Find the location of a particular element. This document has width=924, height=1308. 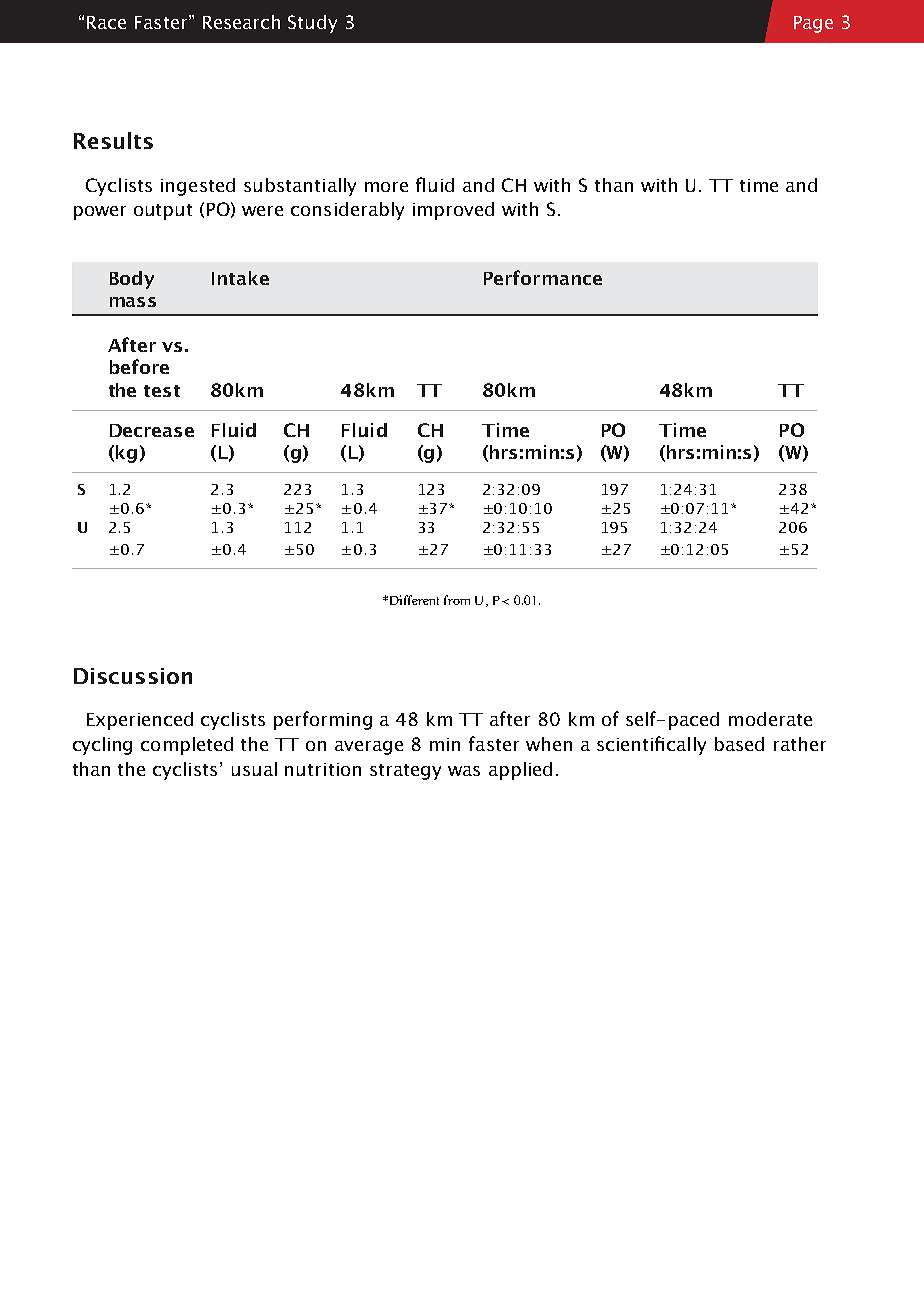

moderate is located at coordinates (770, 719).
